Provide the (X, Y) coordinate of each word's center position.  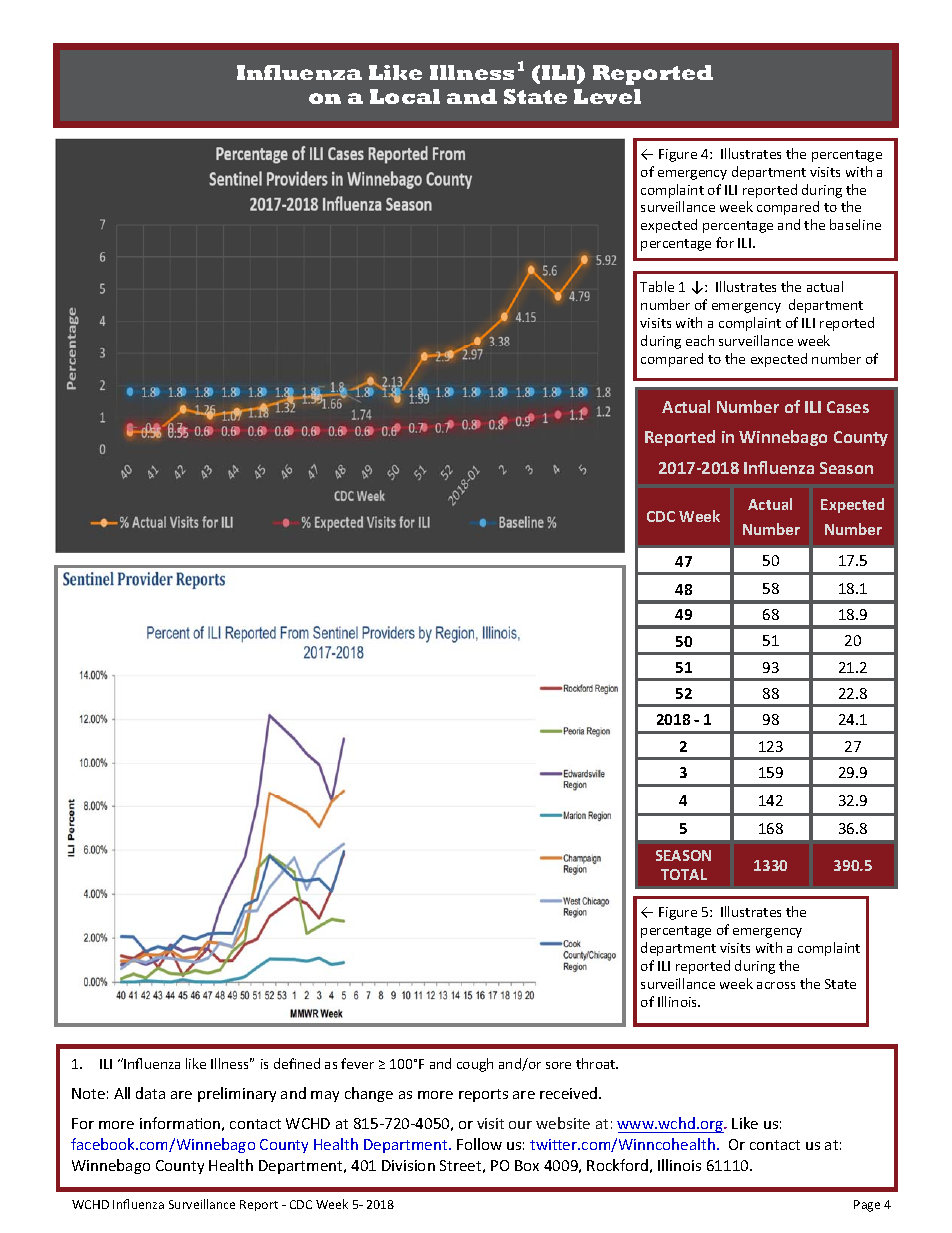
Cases (848, 407)
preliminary (237, 1094)
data (150, 1093)
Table (657, 286)
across (776, 985)
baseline (855, 224)
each (700, 340)
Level (607, 96)
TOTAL (684, 874)
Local (405, 96)
